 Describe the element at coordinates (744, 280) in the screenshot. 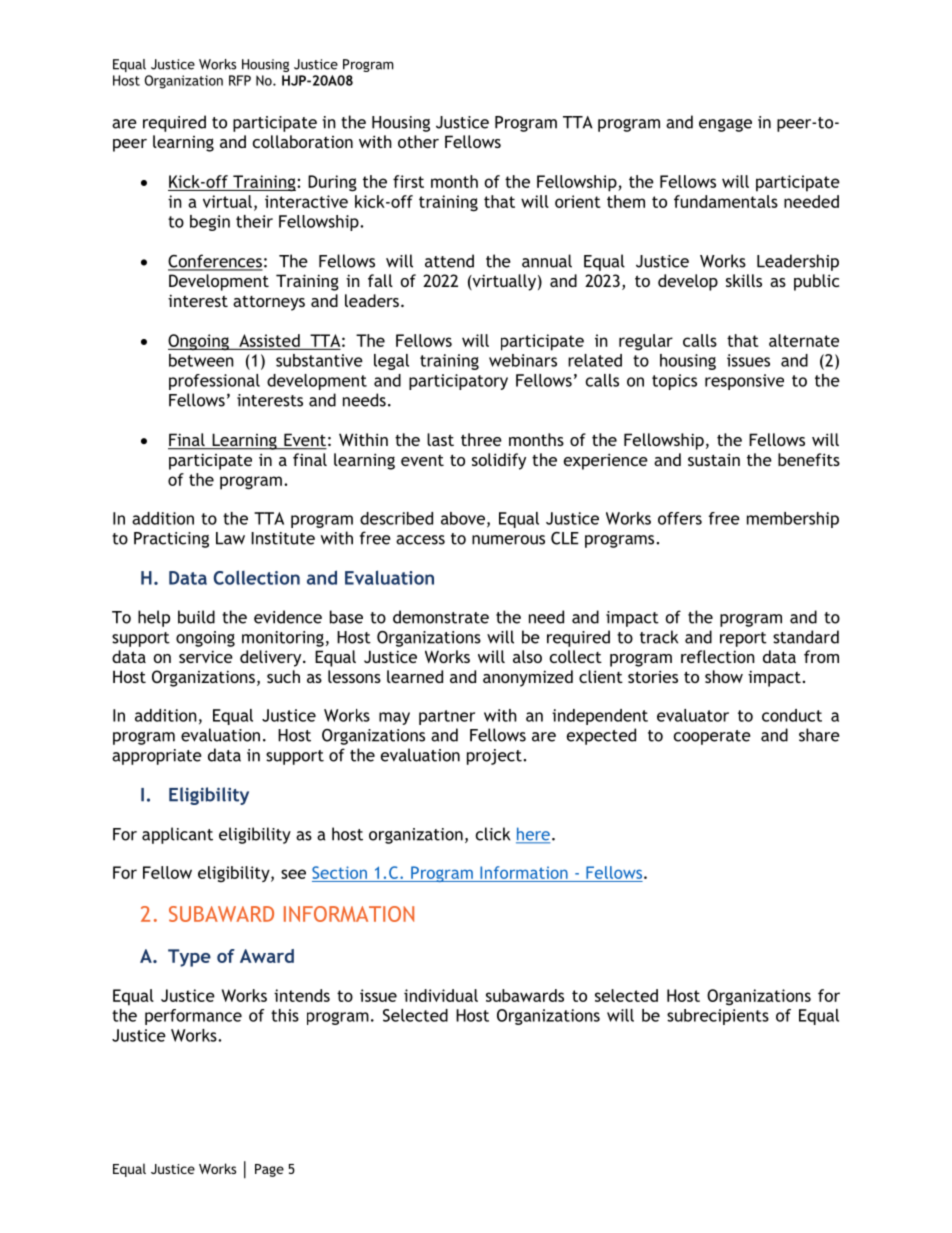

I see `skills` at that location.
